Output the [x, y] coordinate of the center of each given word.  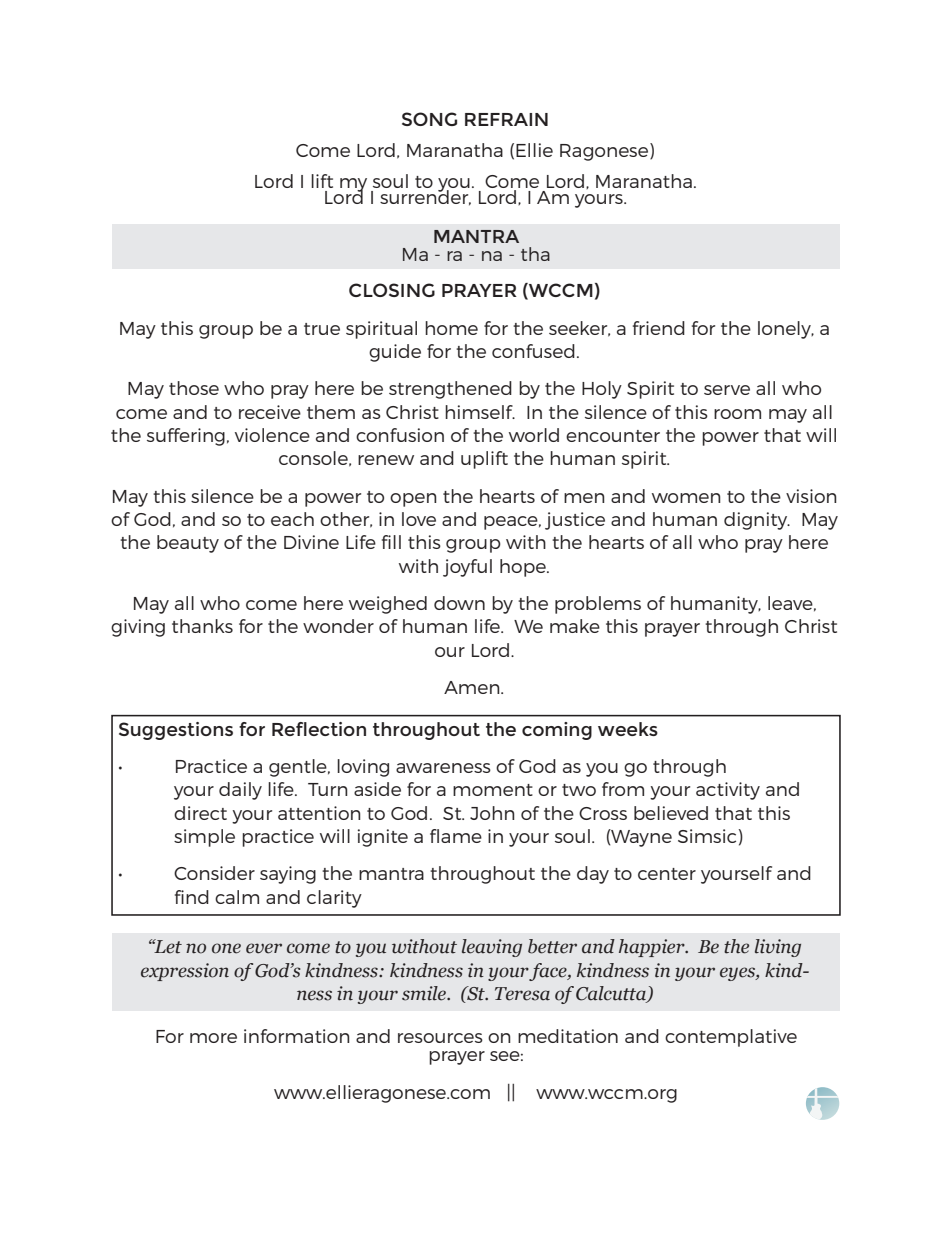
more [213, 1038]
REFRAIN [506, 119]
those [194, 388]
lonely [785, 330]
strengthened [450, 390]
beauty [188, 544]
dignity [757, 521]
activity [728, 791]
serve [727, 390]
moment [493, 790]
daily [240, 791]
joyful [467, 568]
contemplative [731, 1038]
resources [440, 1038]
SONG [429, 119]
